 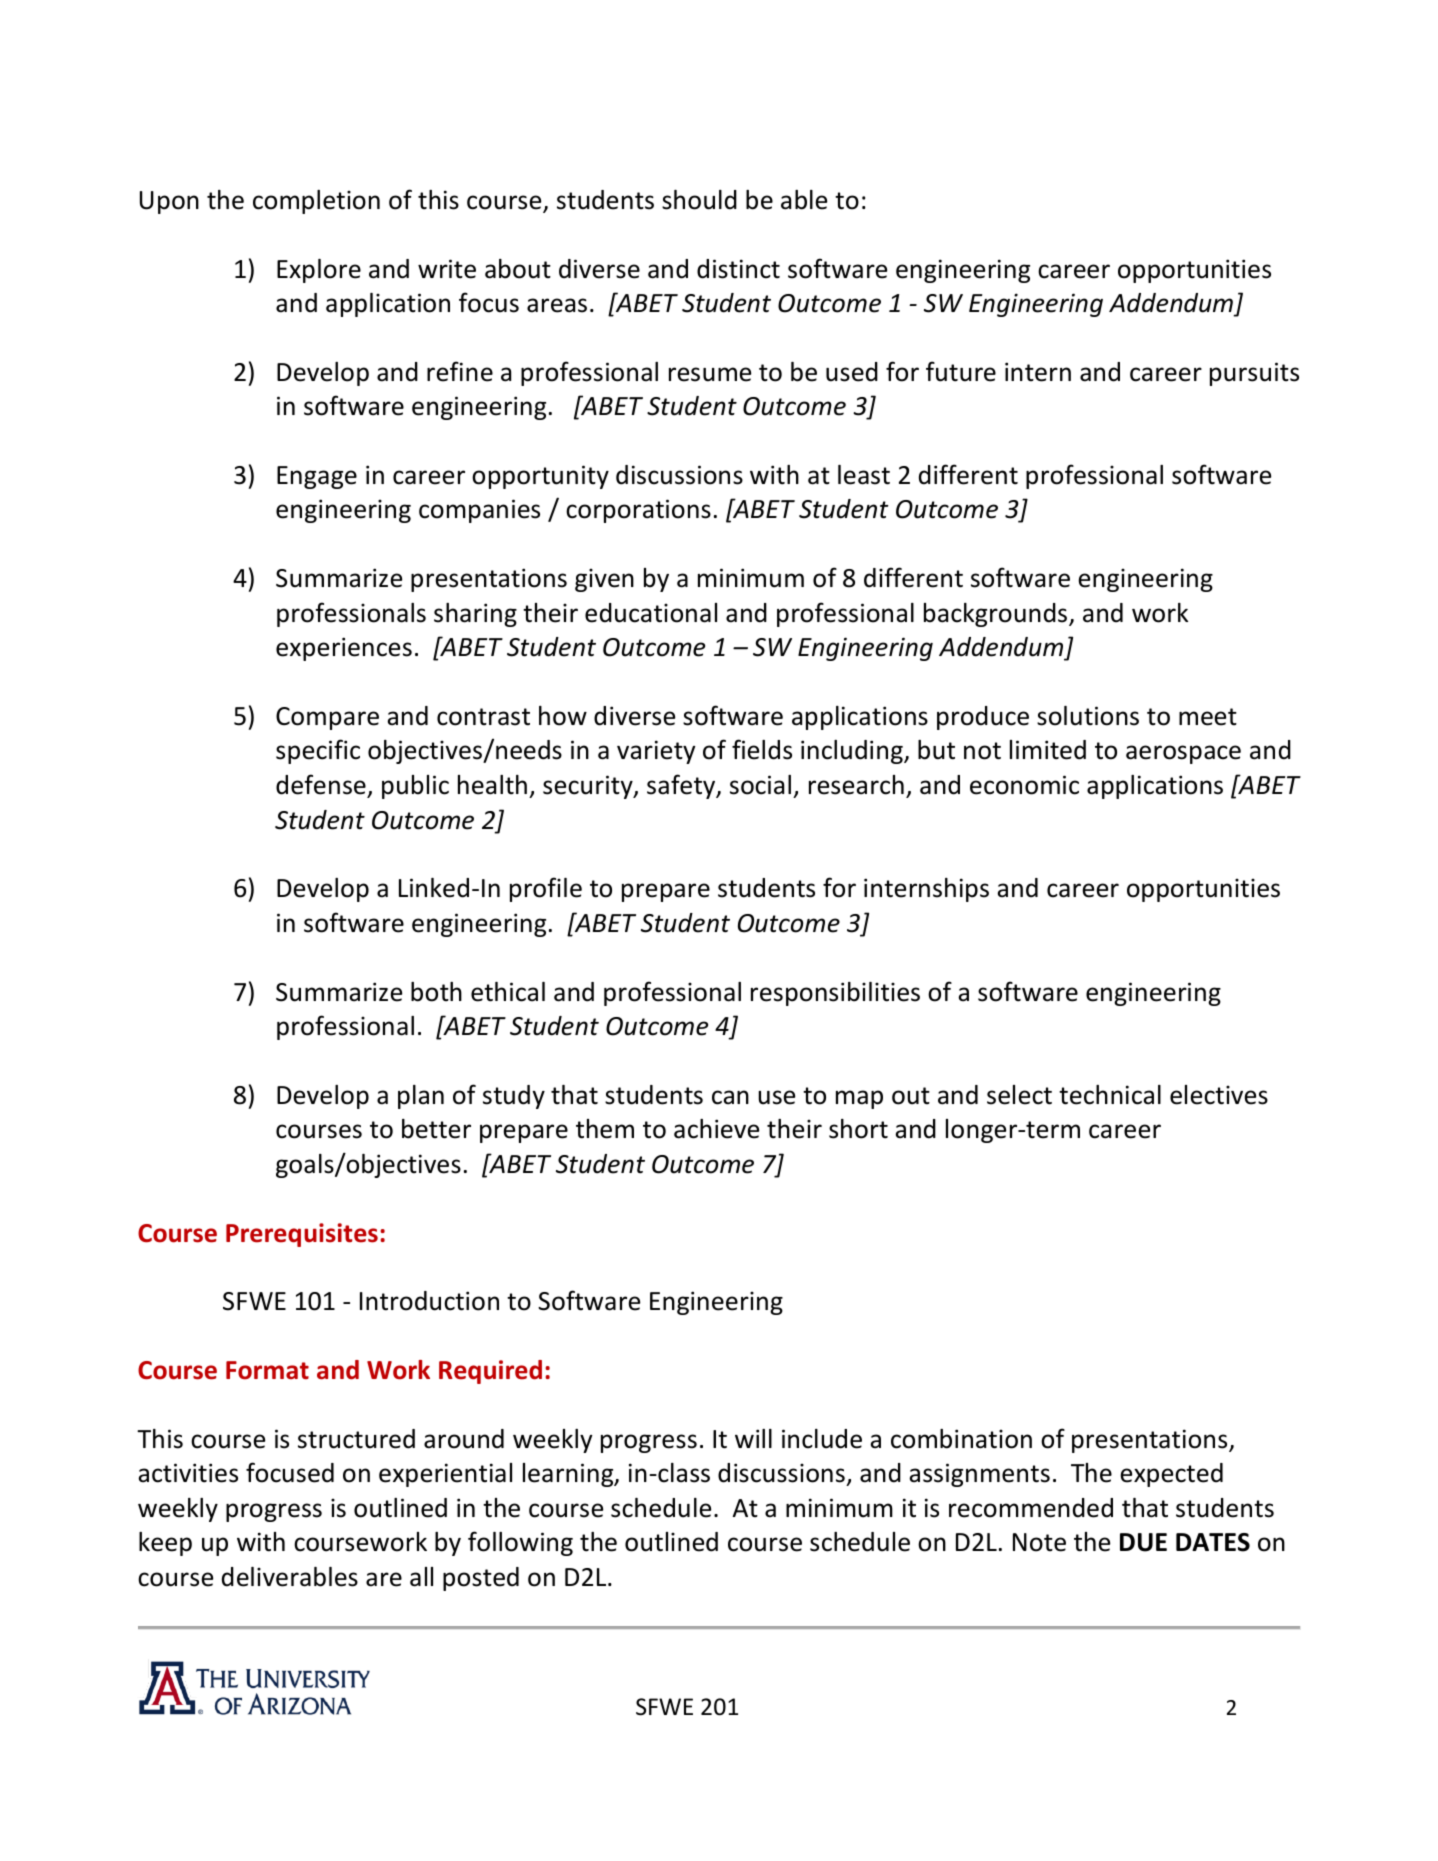 What do you see at coordinates (997, 615) in the screenshot?
I see `backgrounds` at bounding box center [997, 615].
